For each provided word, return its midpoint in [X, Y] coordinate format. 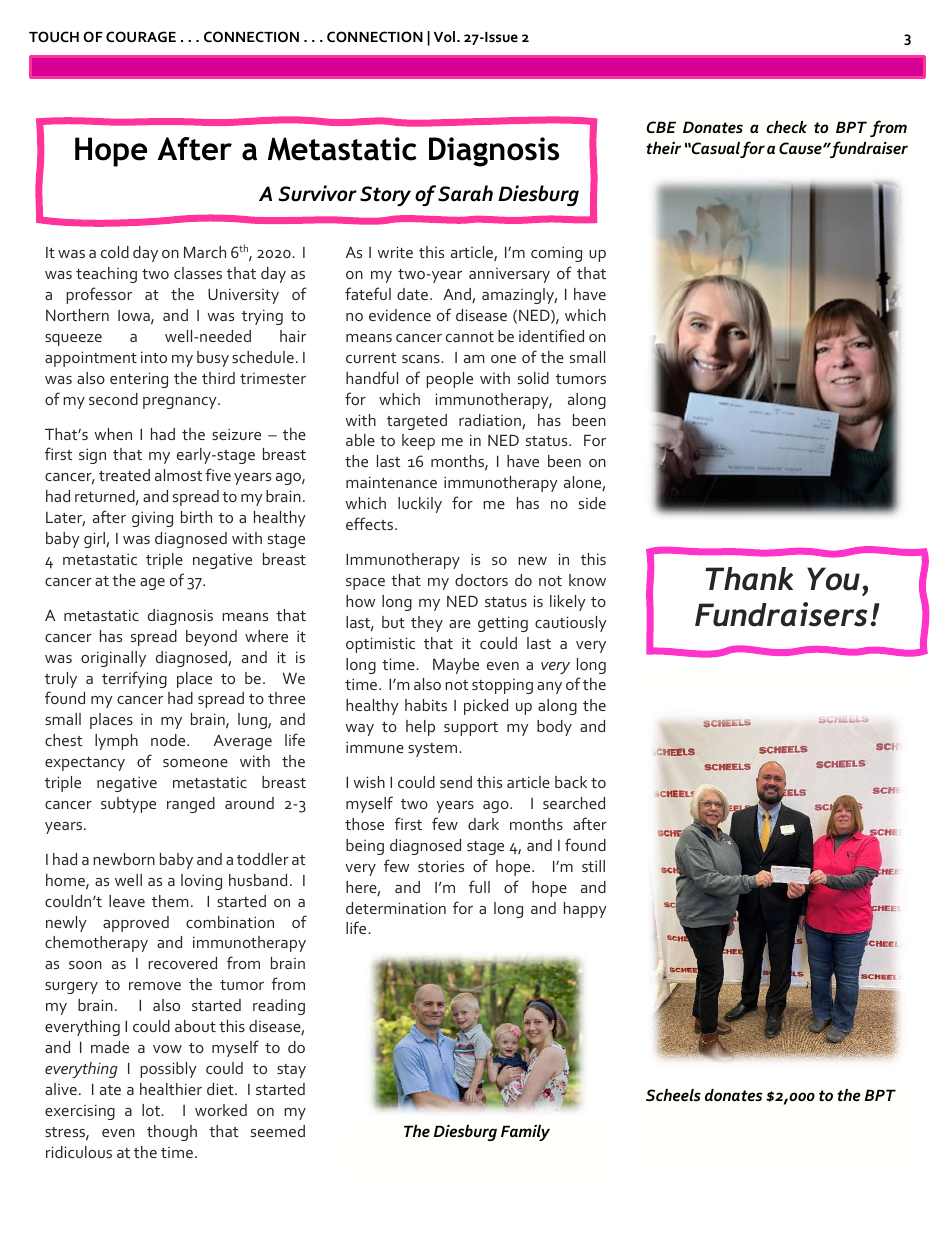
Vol [444, 36]
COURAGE [141, 36]
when [113, 434]
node [169, 740]
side [592, 503]
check [786, 127]
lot [152, 1110]
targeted [417, 422]
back [571, 782]
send [456, 782]
